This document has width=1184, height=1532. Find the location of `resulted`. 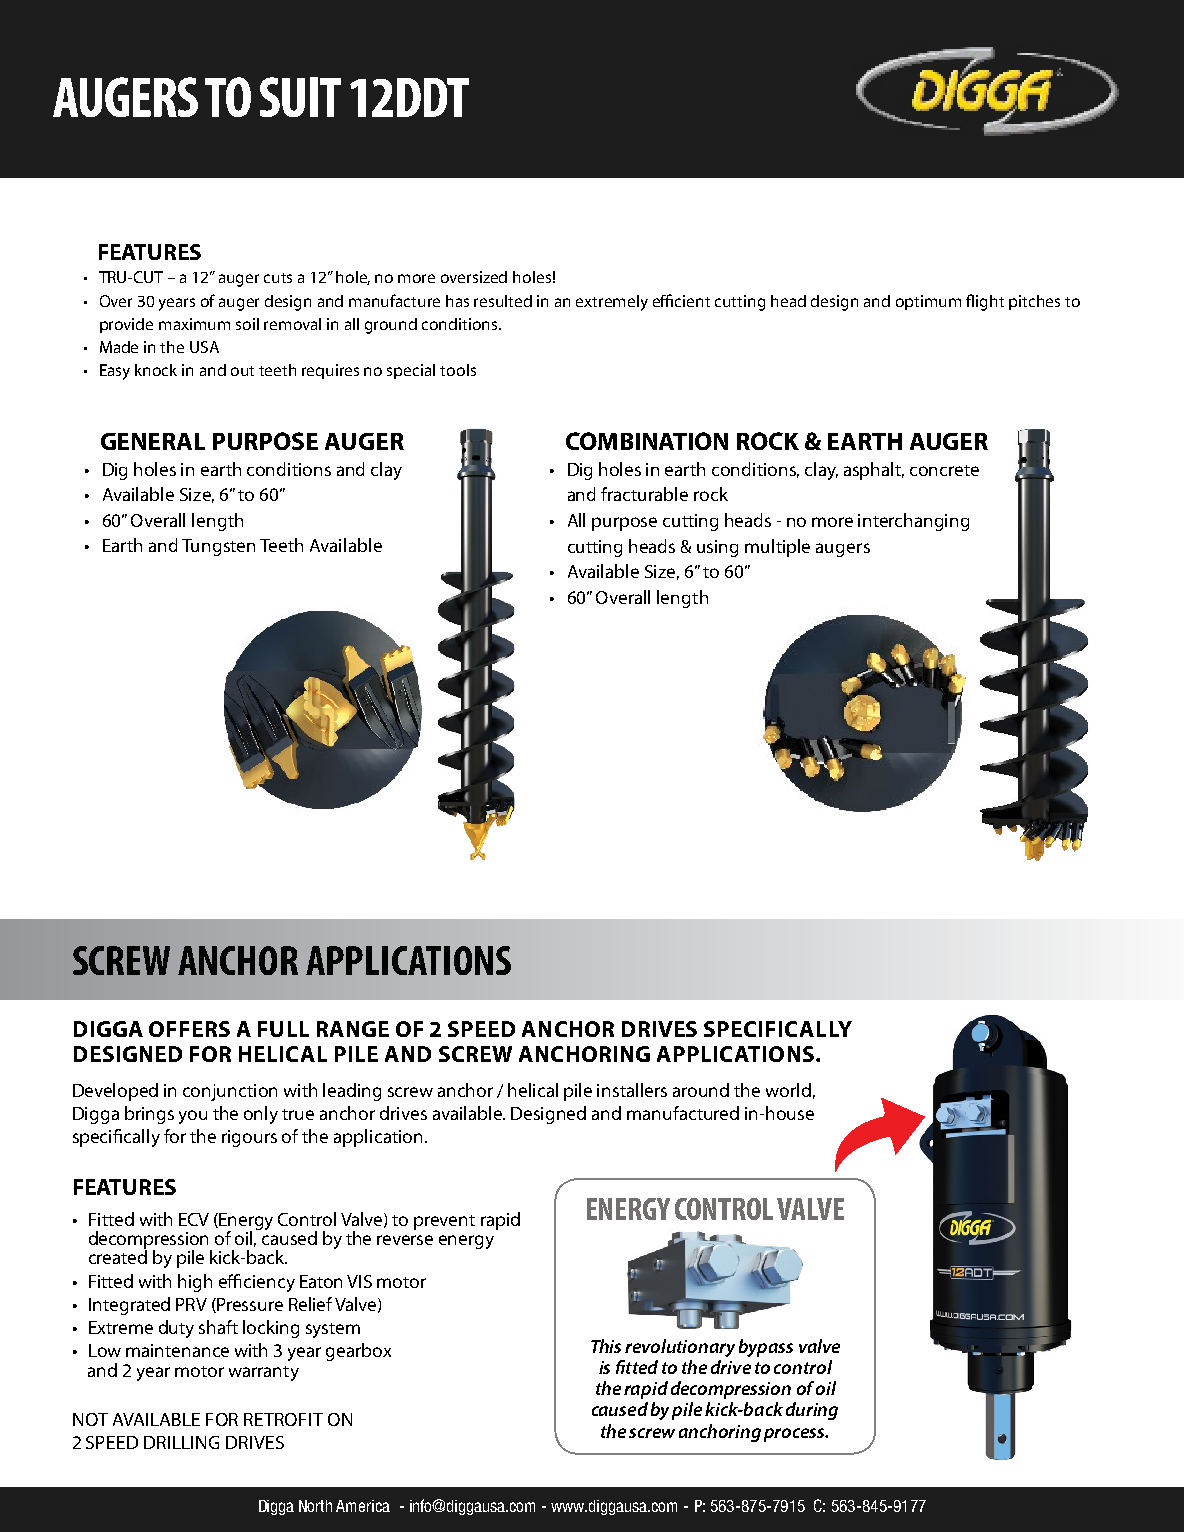

resulted is located at coordinates (503, 301).
